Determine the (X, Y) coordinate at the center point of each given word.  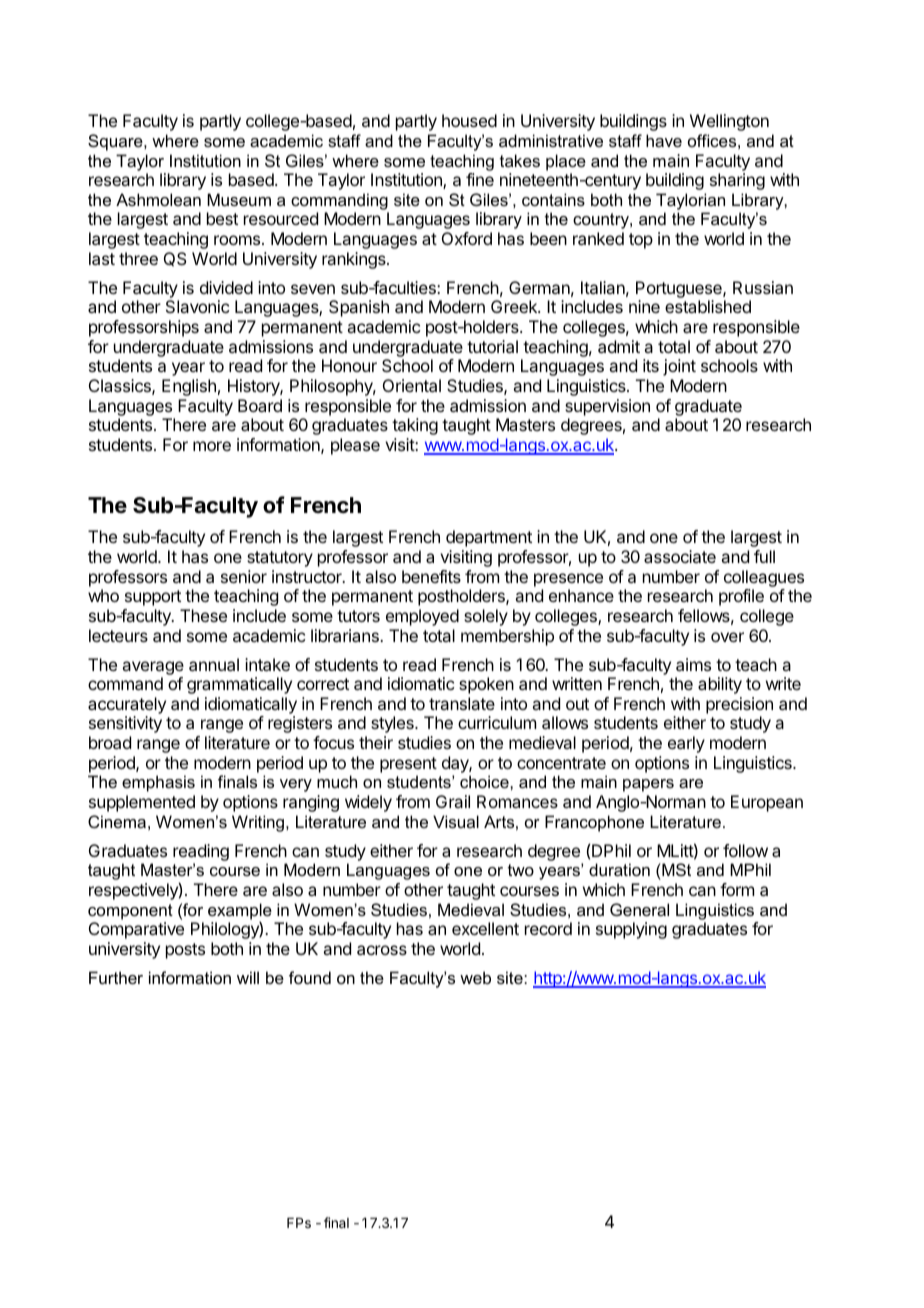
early (686, 744)
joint (679, 367)
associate (680, 556)
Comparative (136, 930)
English (189, 387)
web (475, 977)
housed (469, 120)
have (664, 140)
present (408, 765)
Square (116, 142)
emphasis (158, 783)
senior (244, 576)
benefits (431, 576)
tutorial (492, 346)
